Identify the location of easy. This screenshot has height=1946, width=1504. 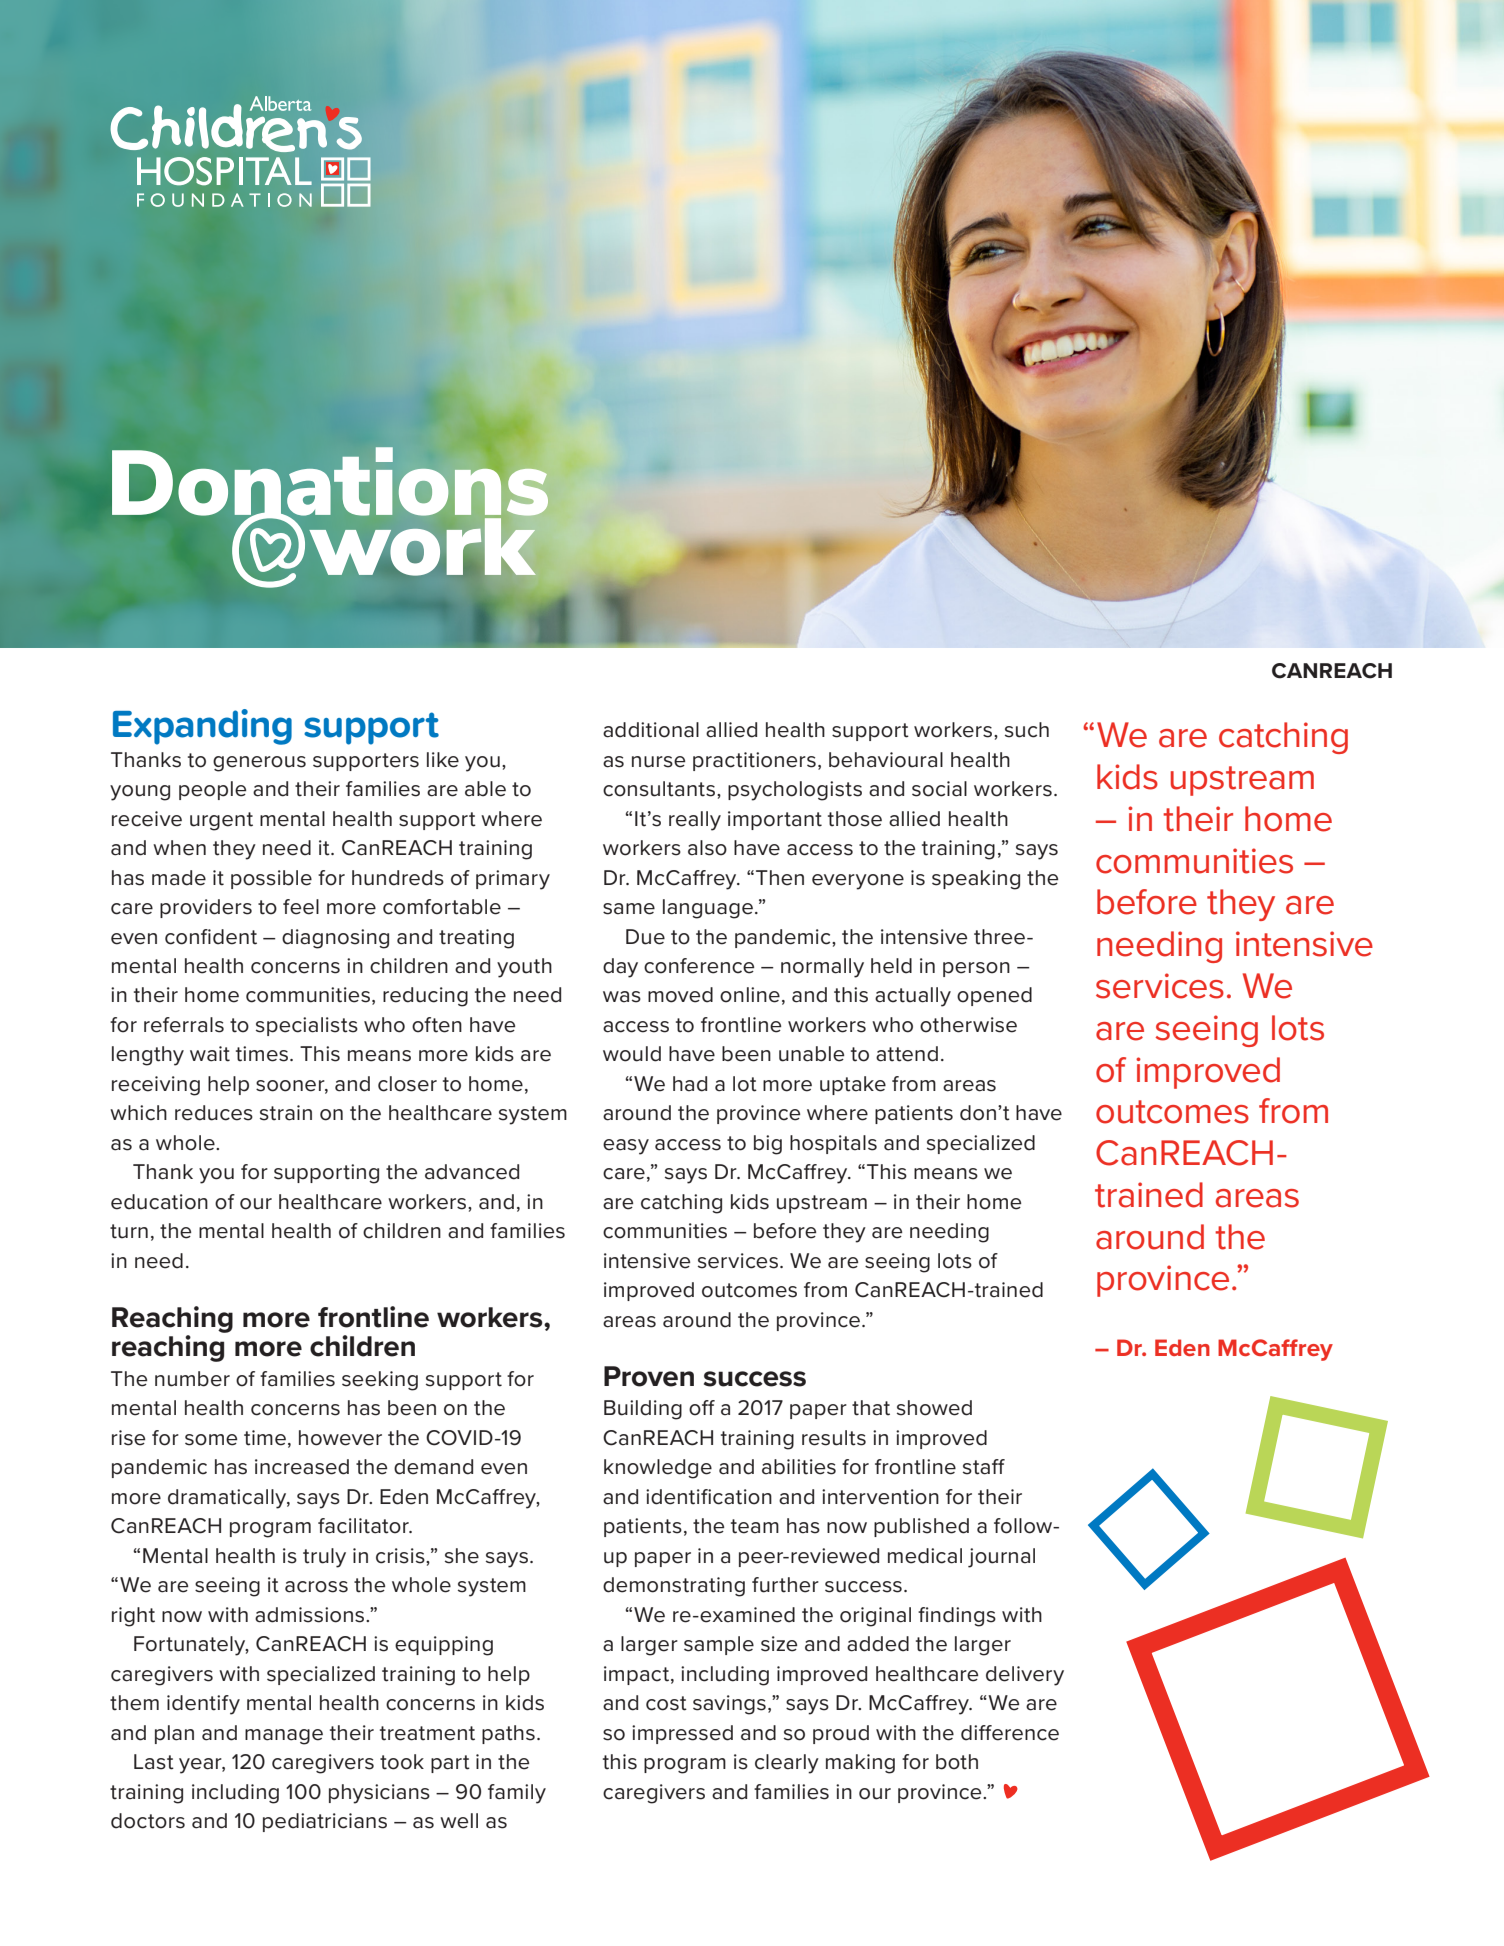
(626, 1147).
